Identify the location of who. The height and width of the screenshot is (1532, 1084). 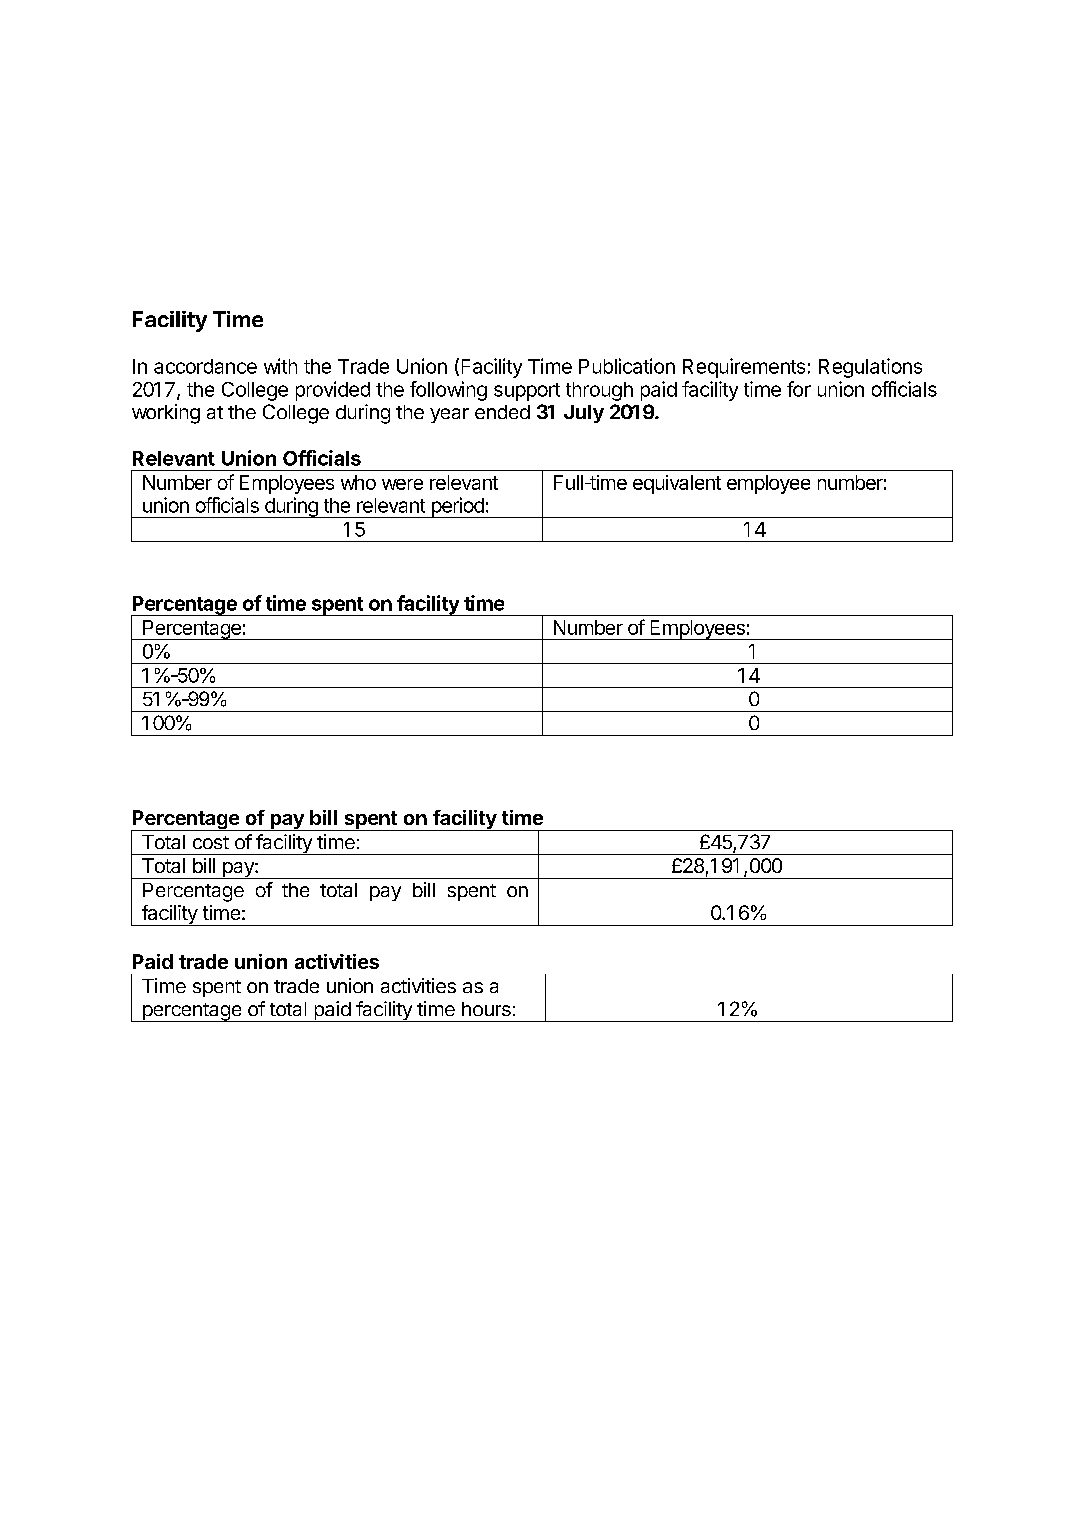
(358, 482).
